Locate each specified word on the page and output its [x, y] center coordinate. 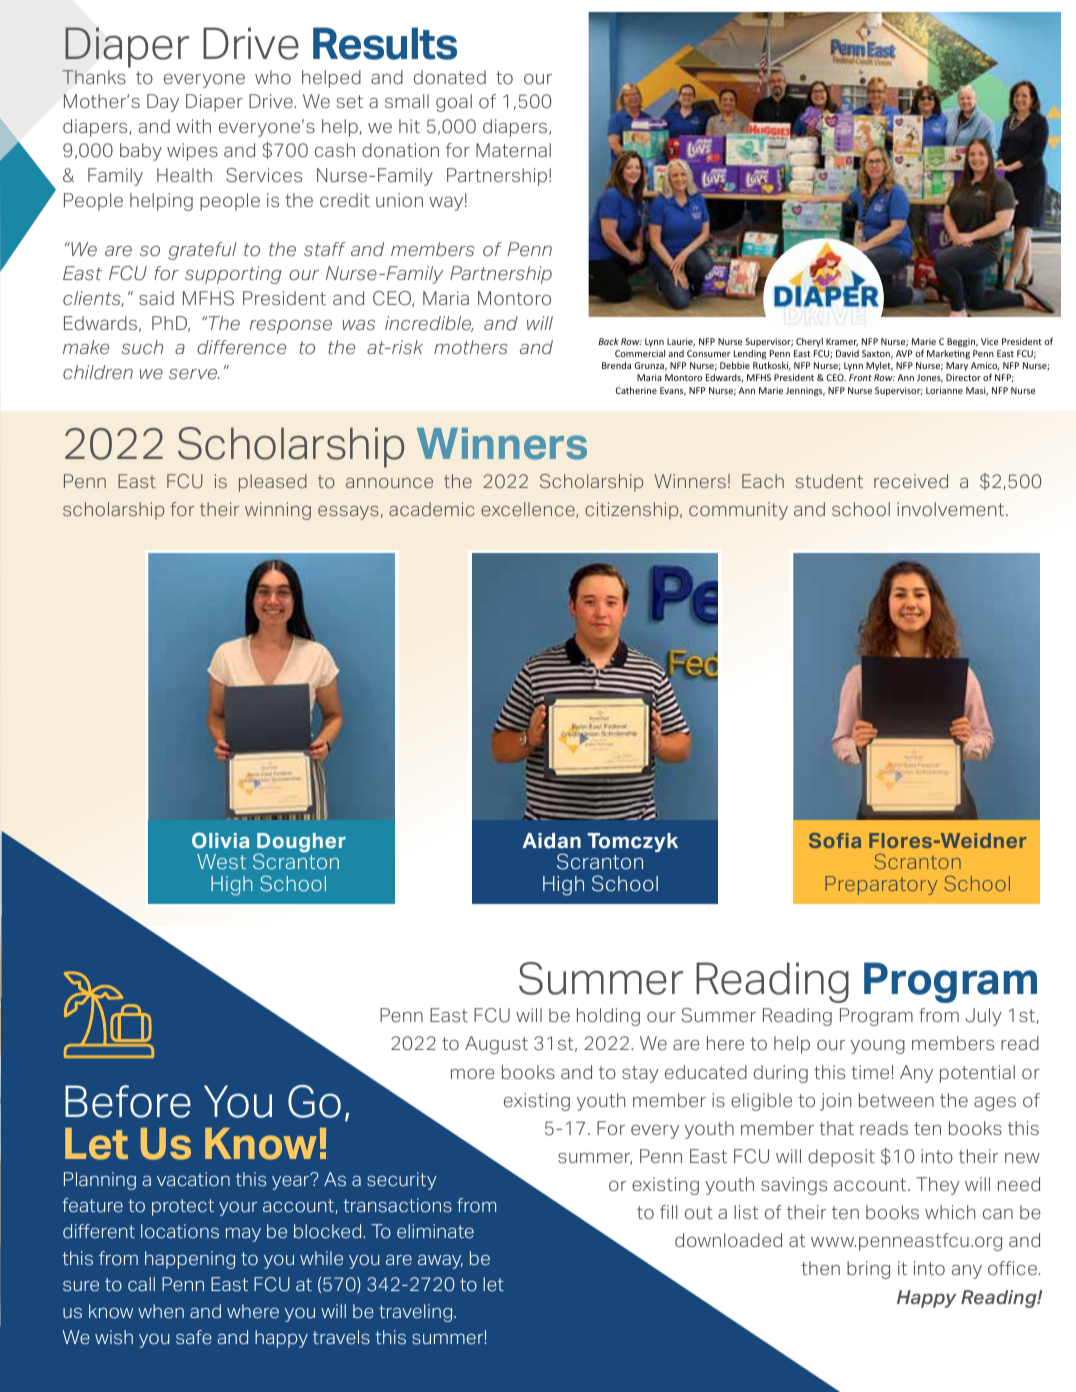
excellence [529, 510]
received [911, 481]
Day [163, 103]
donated [450, 77]
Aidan [551, 841]
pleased [273, 483]
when [161, 1311]
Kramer [842, 342]
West [221, 861]
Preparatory [881, 885]
